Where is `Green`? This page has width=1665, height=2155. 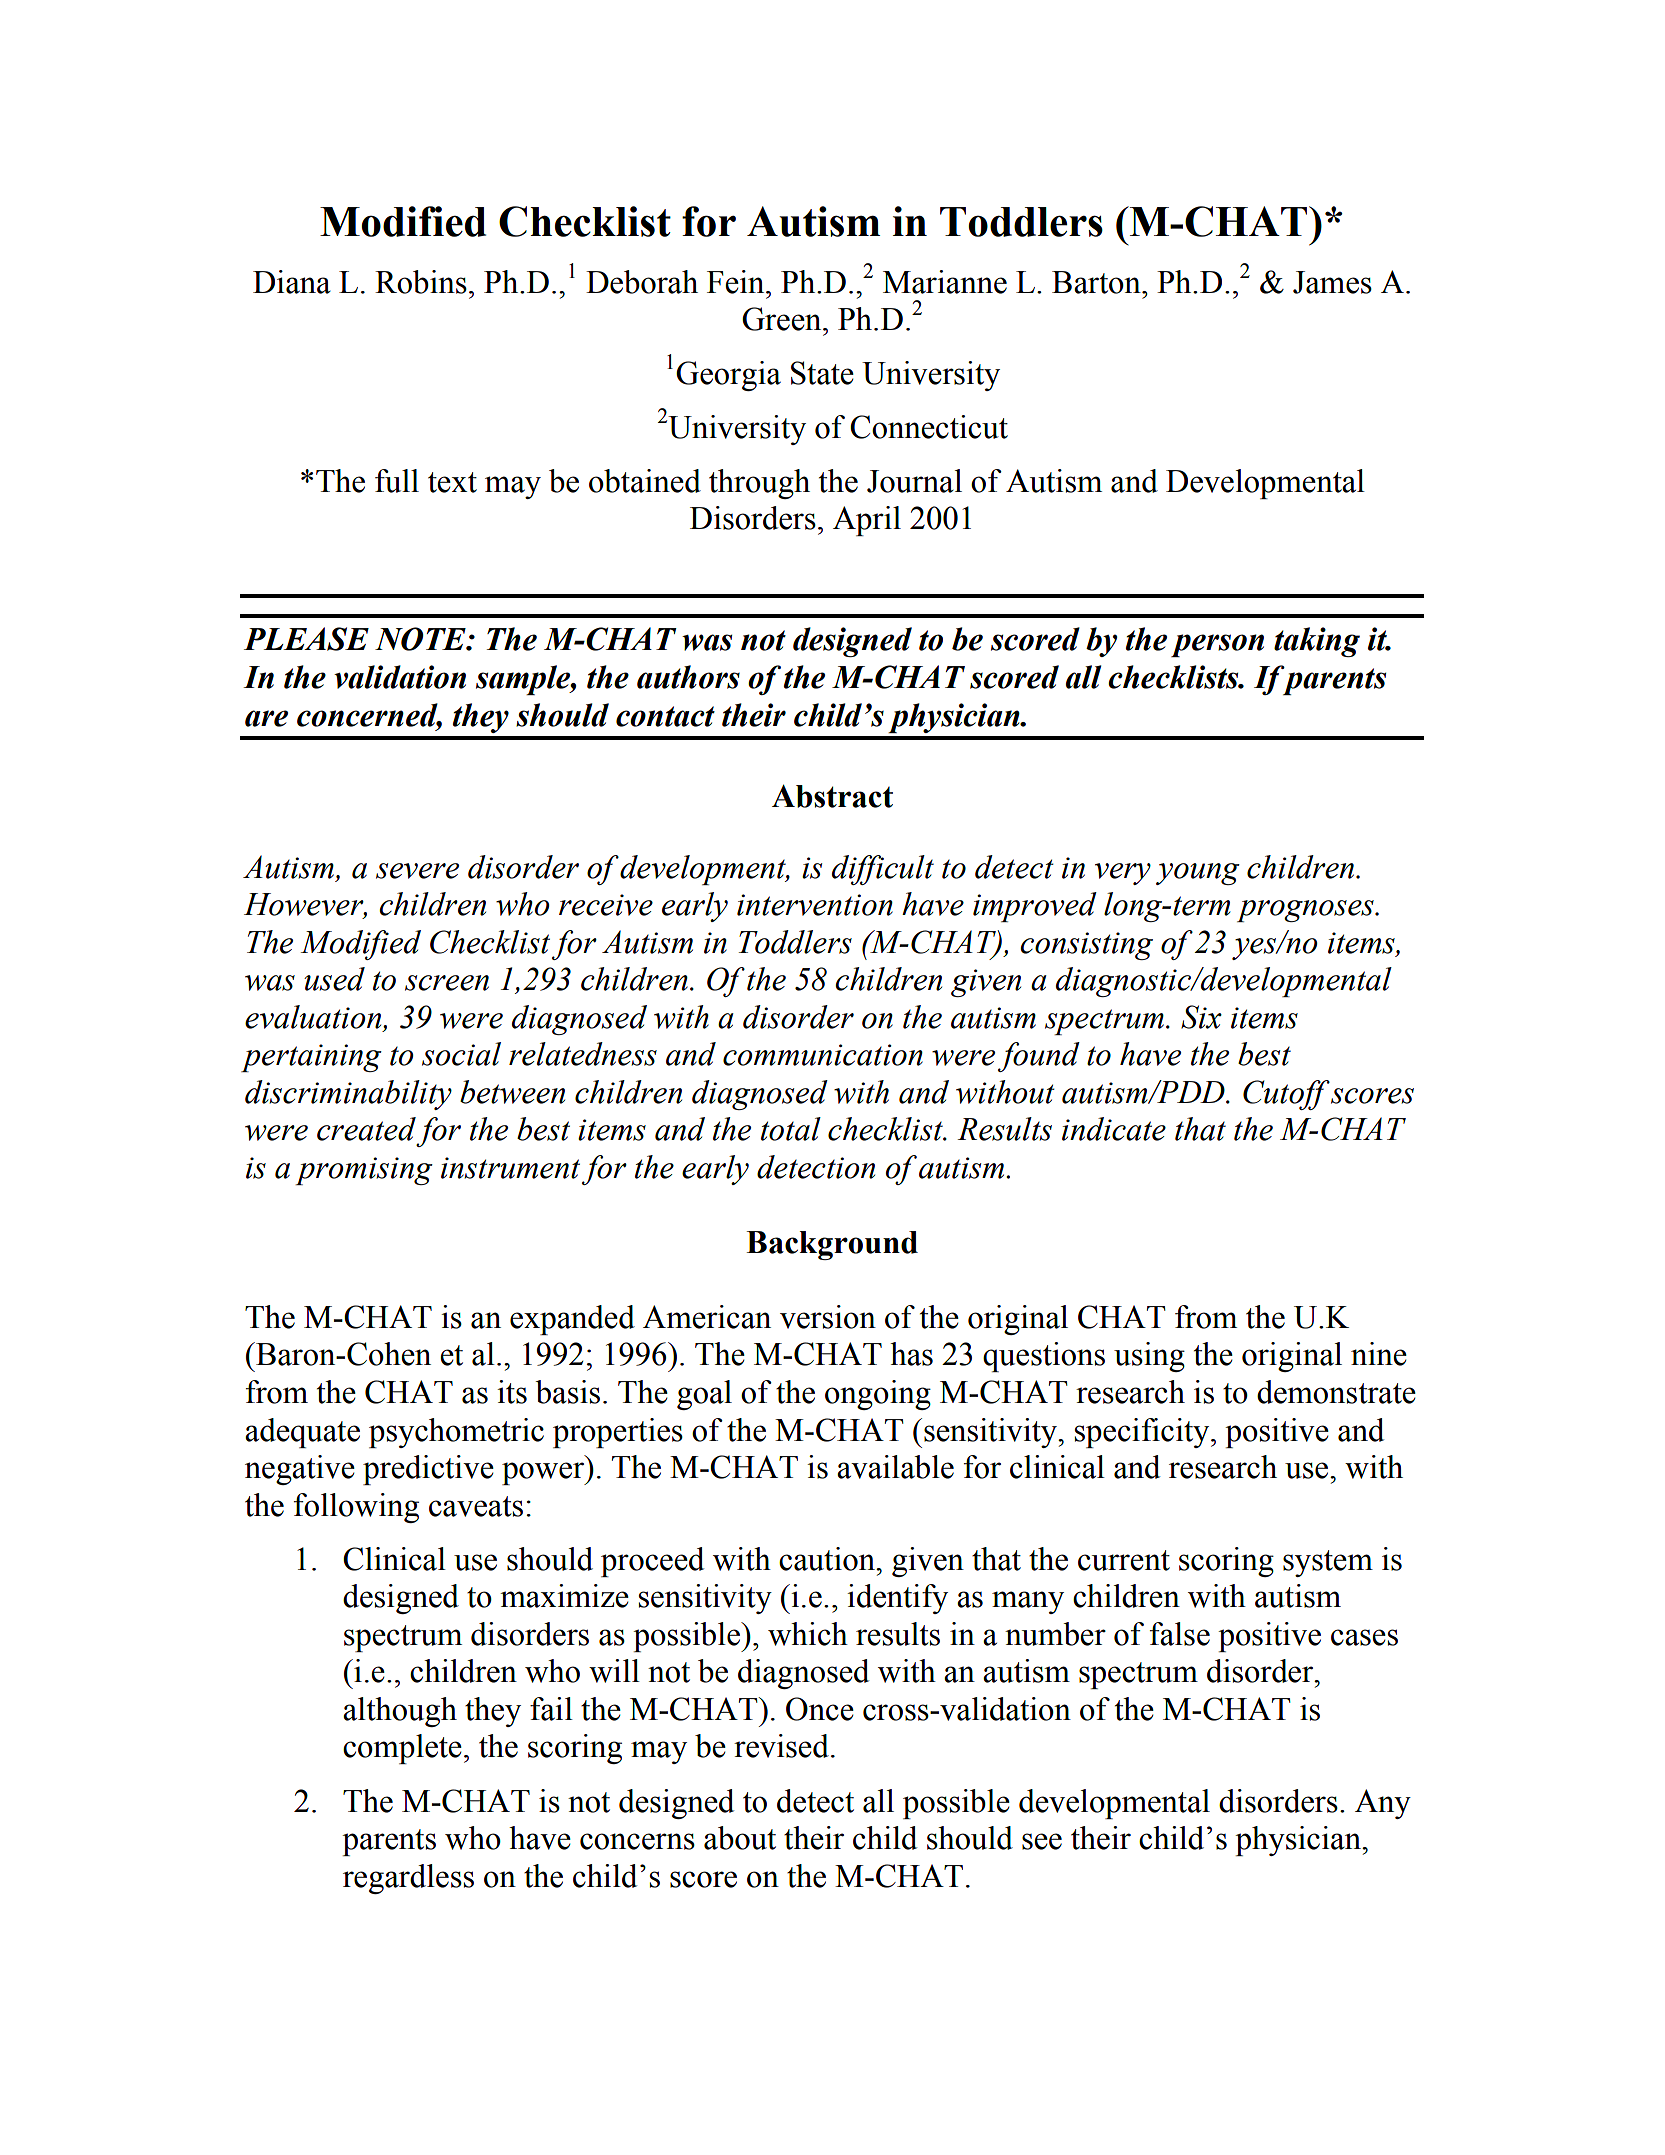 Green is located at coordinates (783, 319).
